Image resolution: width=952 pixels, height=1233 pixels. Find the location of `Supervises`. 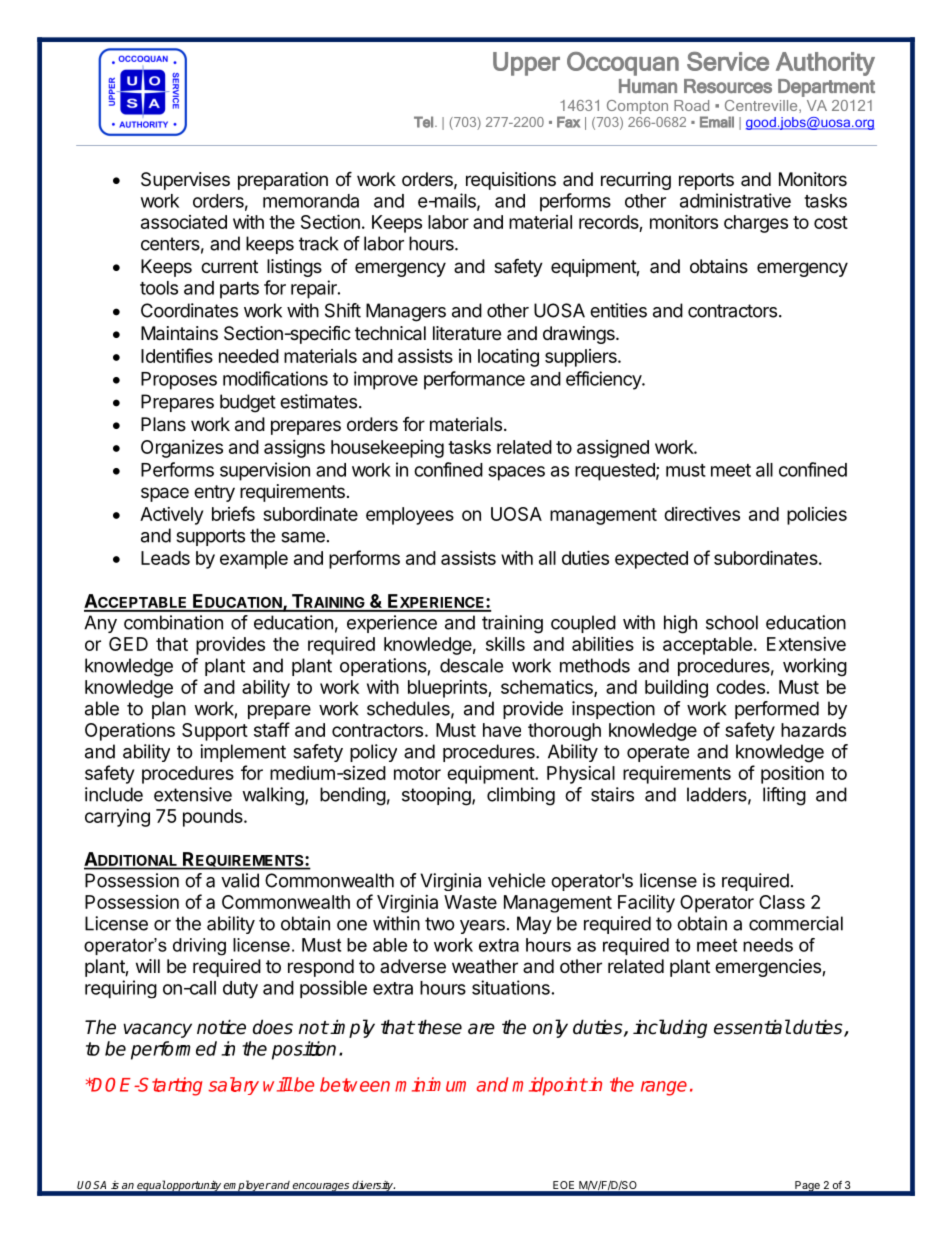

Supervises is located at coordinates (185, 181).
